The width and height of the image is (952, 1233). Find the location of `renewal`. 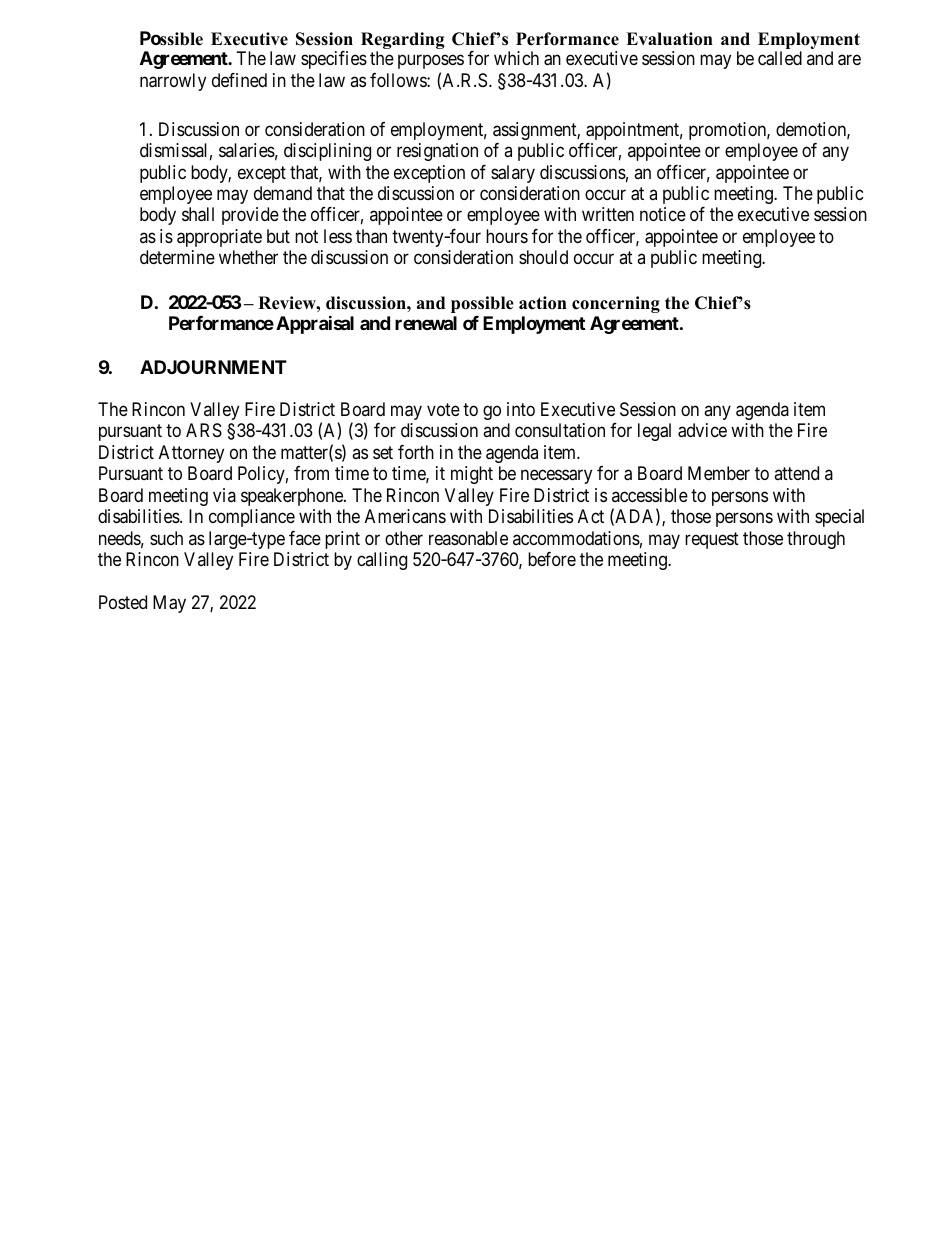

renewal is located at coordinates (426, 323).
